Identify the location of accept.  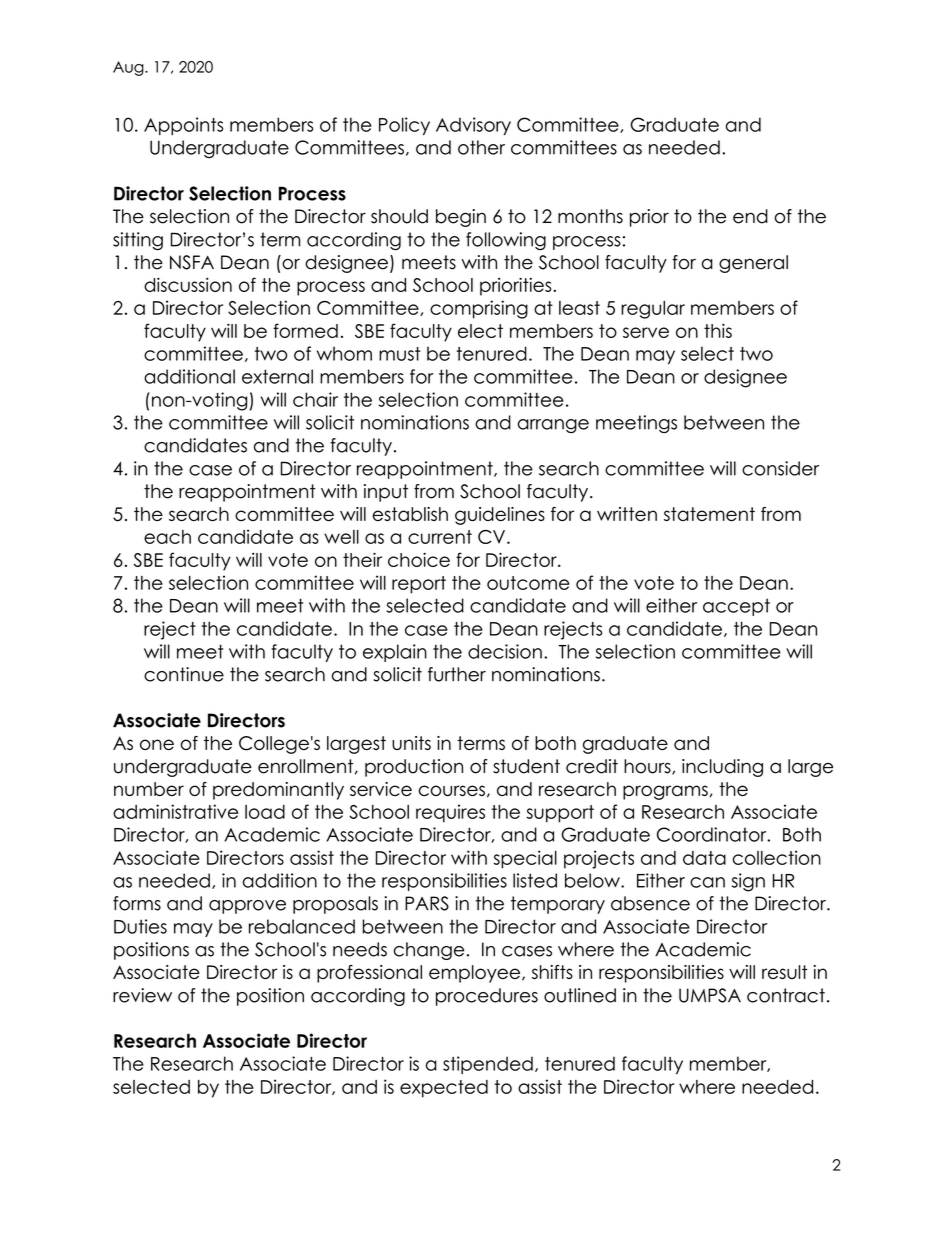
(736, 607).
